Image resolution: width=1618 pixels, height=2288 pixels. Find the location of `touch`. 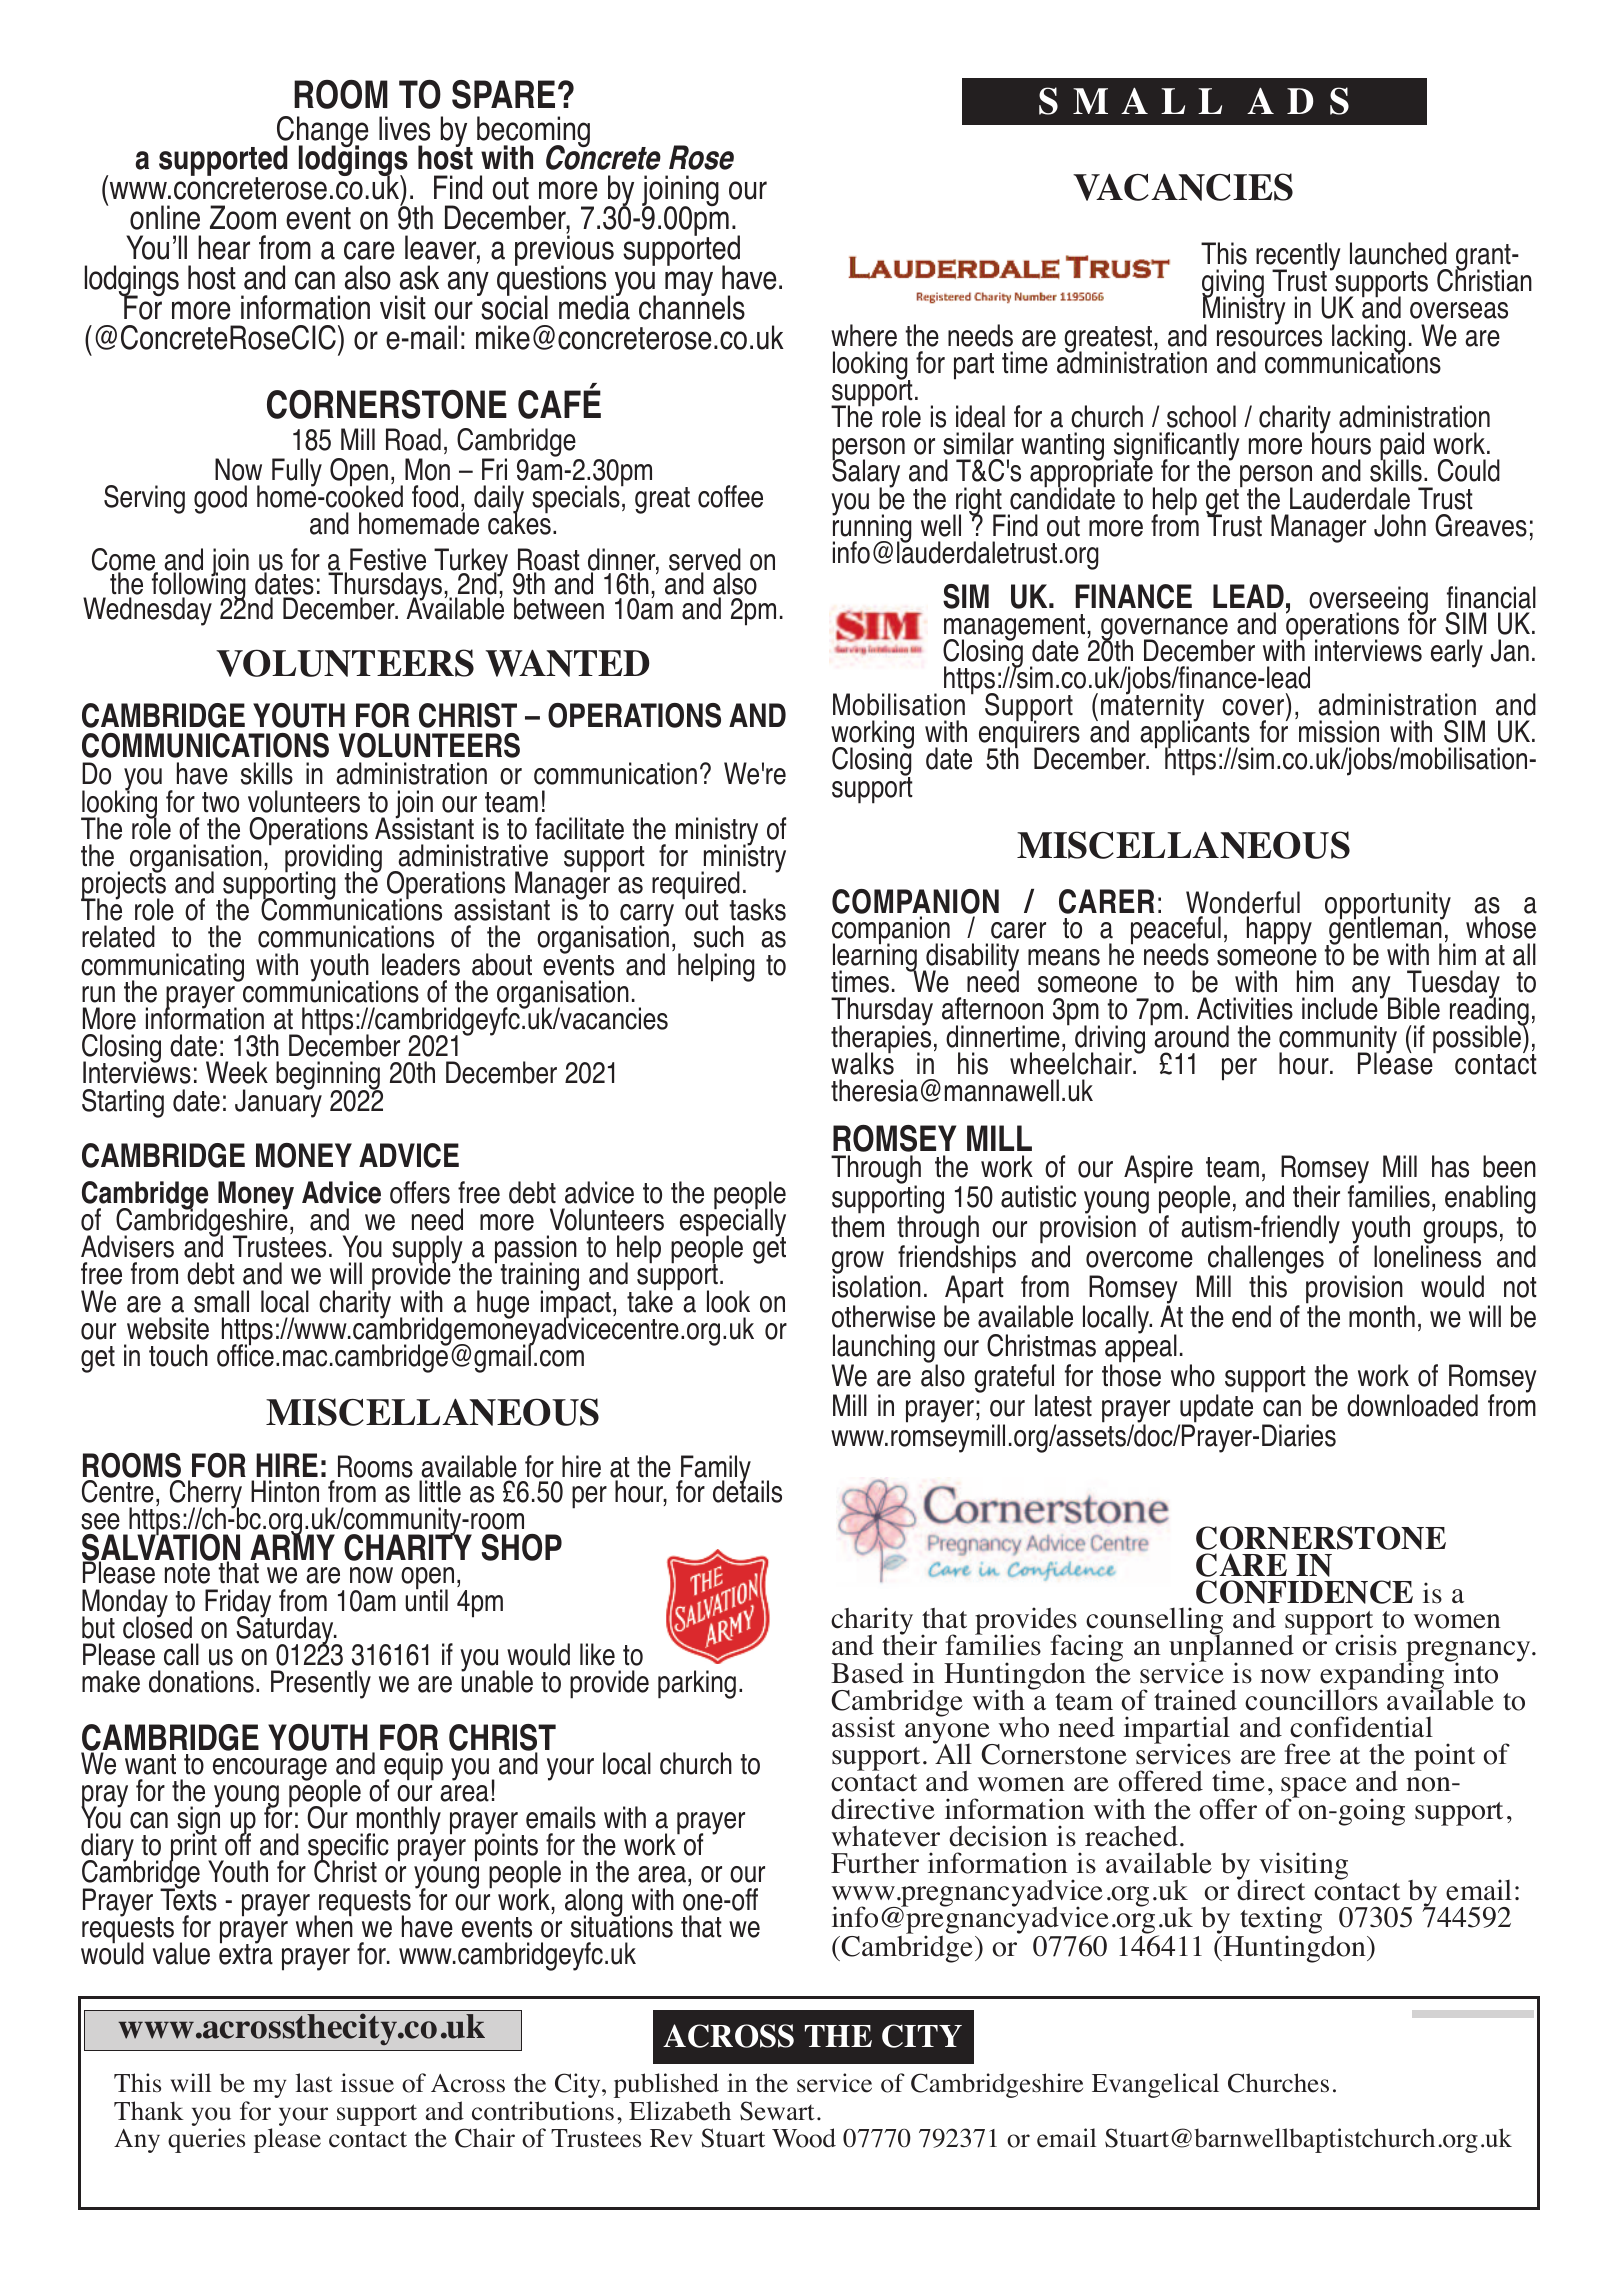

touch is located at coordinates (178, 1355).
